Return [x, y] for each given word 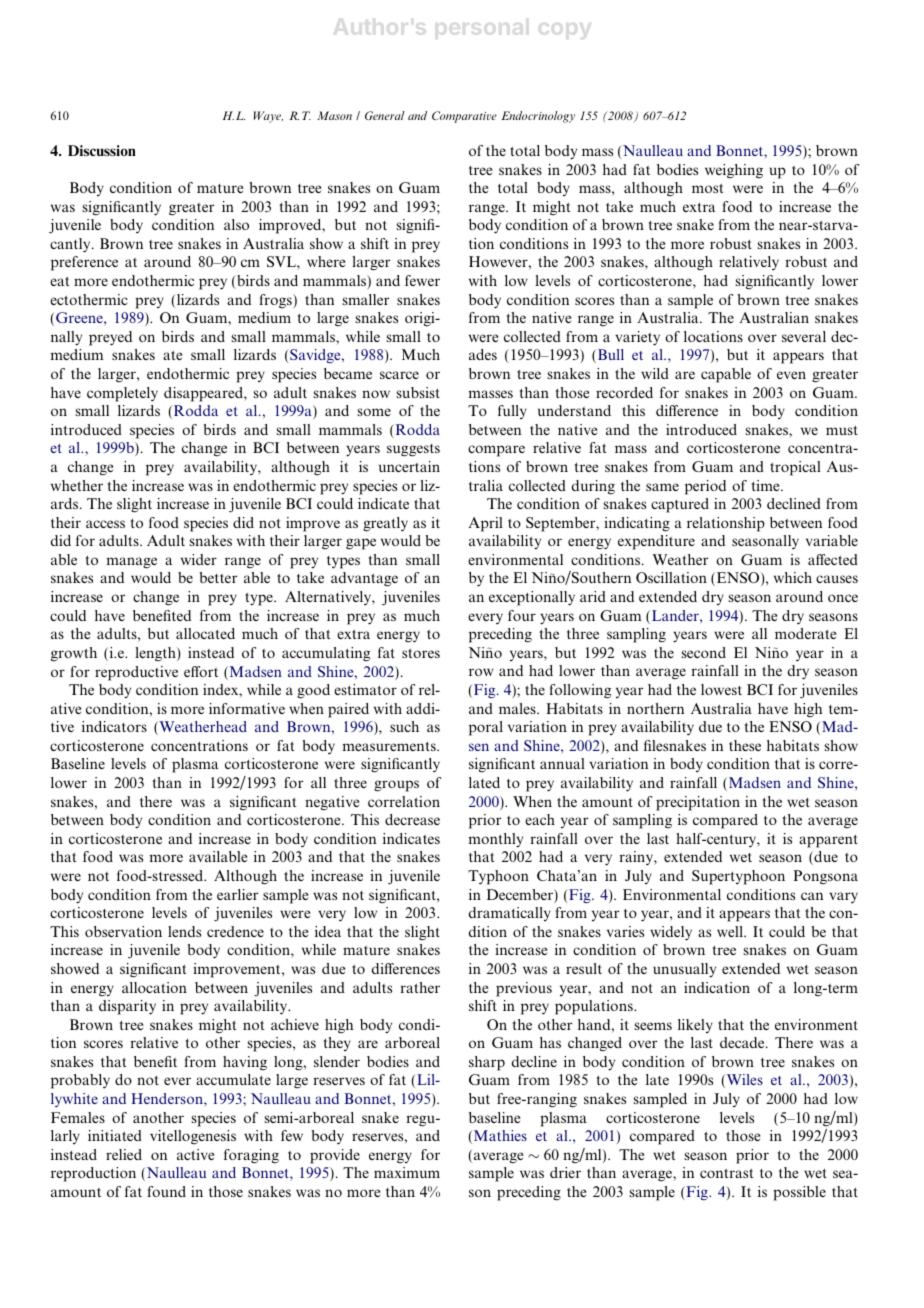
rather [420, 987]
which [793, 577]
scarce [399, 375]
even [791, 375]
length [156, 654]
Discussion [102, 150]
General [385, 115]
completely [122, 394]
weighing [734, 171]
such [404, 726]
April [485, 524]
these [745, 745]
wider [199, 559]
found [166, 1191]
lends [184, 931]
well [731, 931]
